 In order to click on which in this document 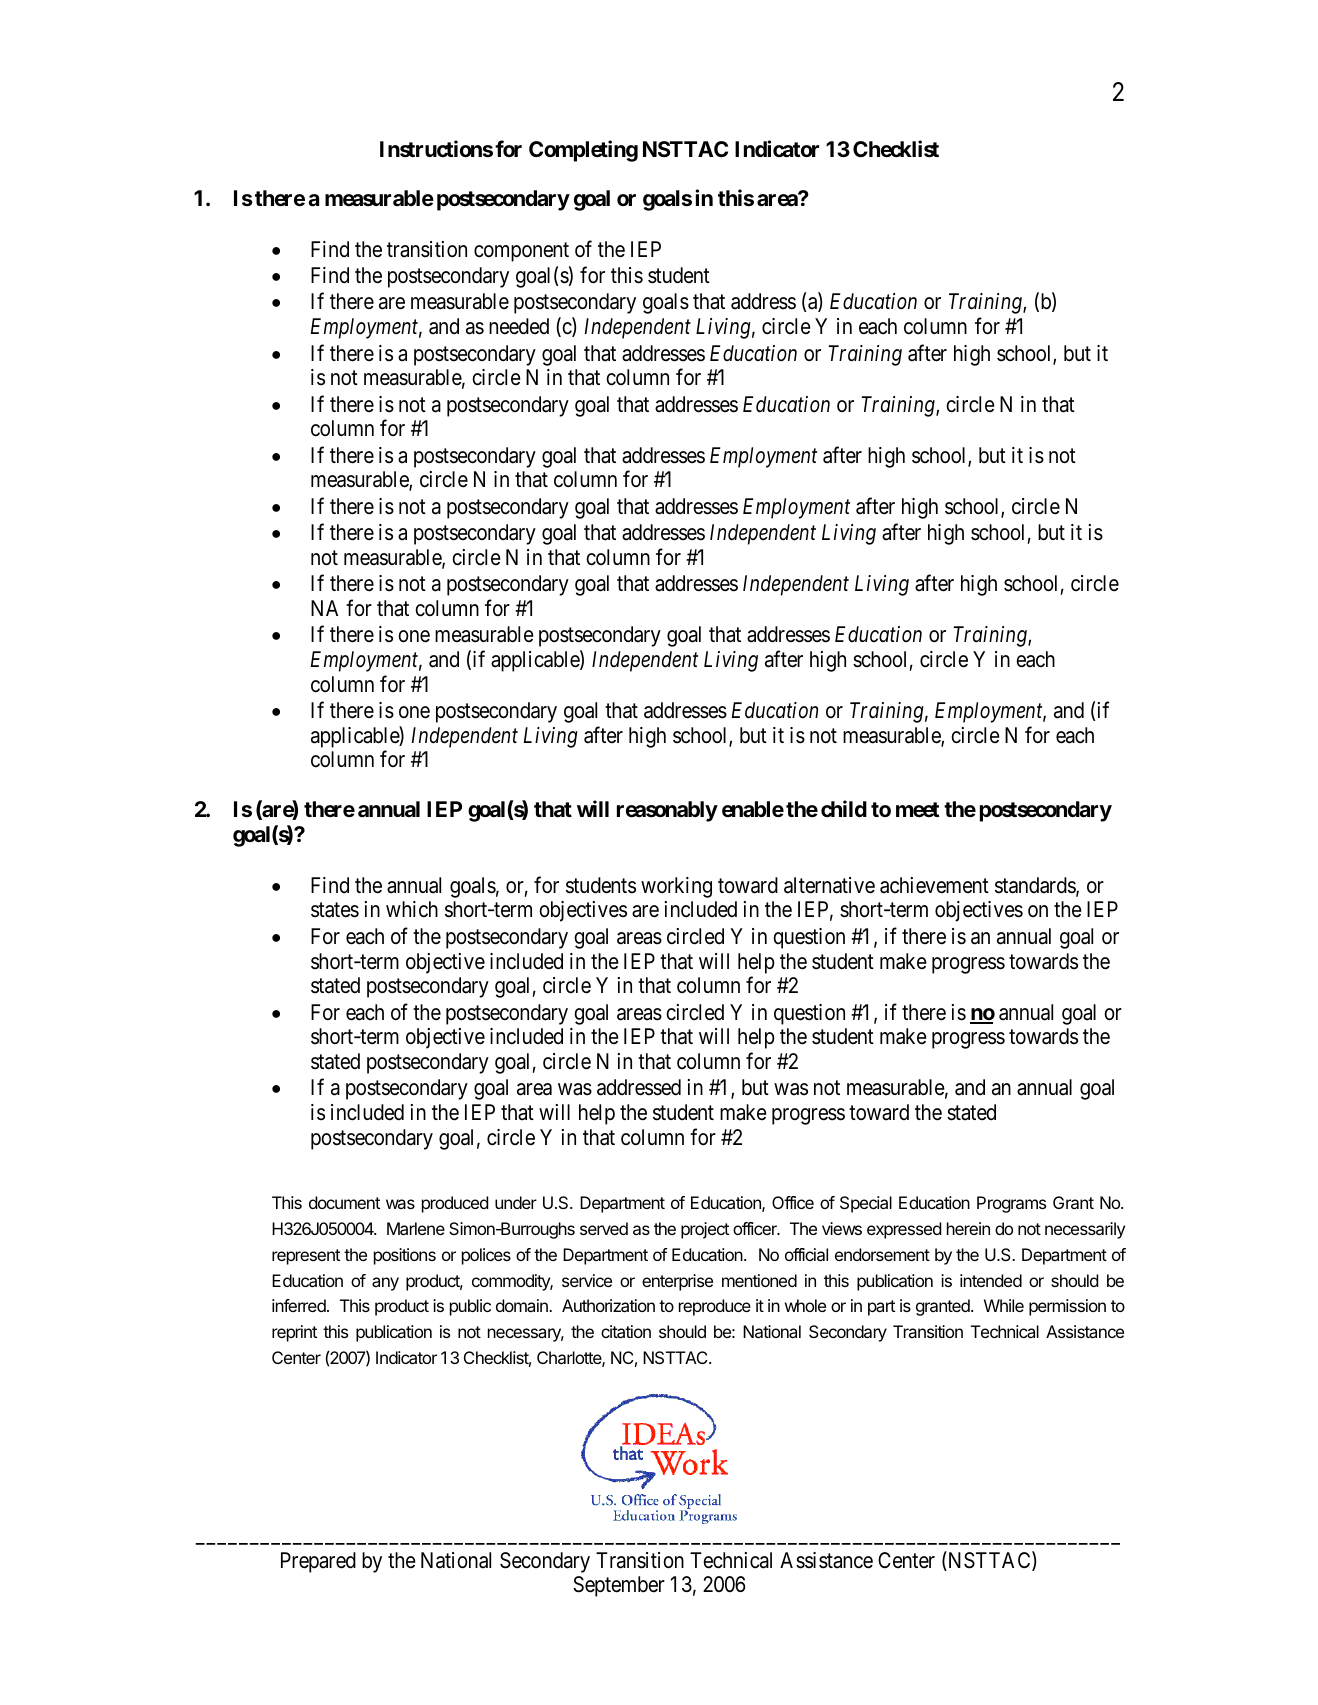, I will do `click(412, 909)`.
